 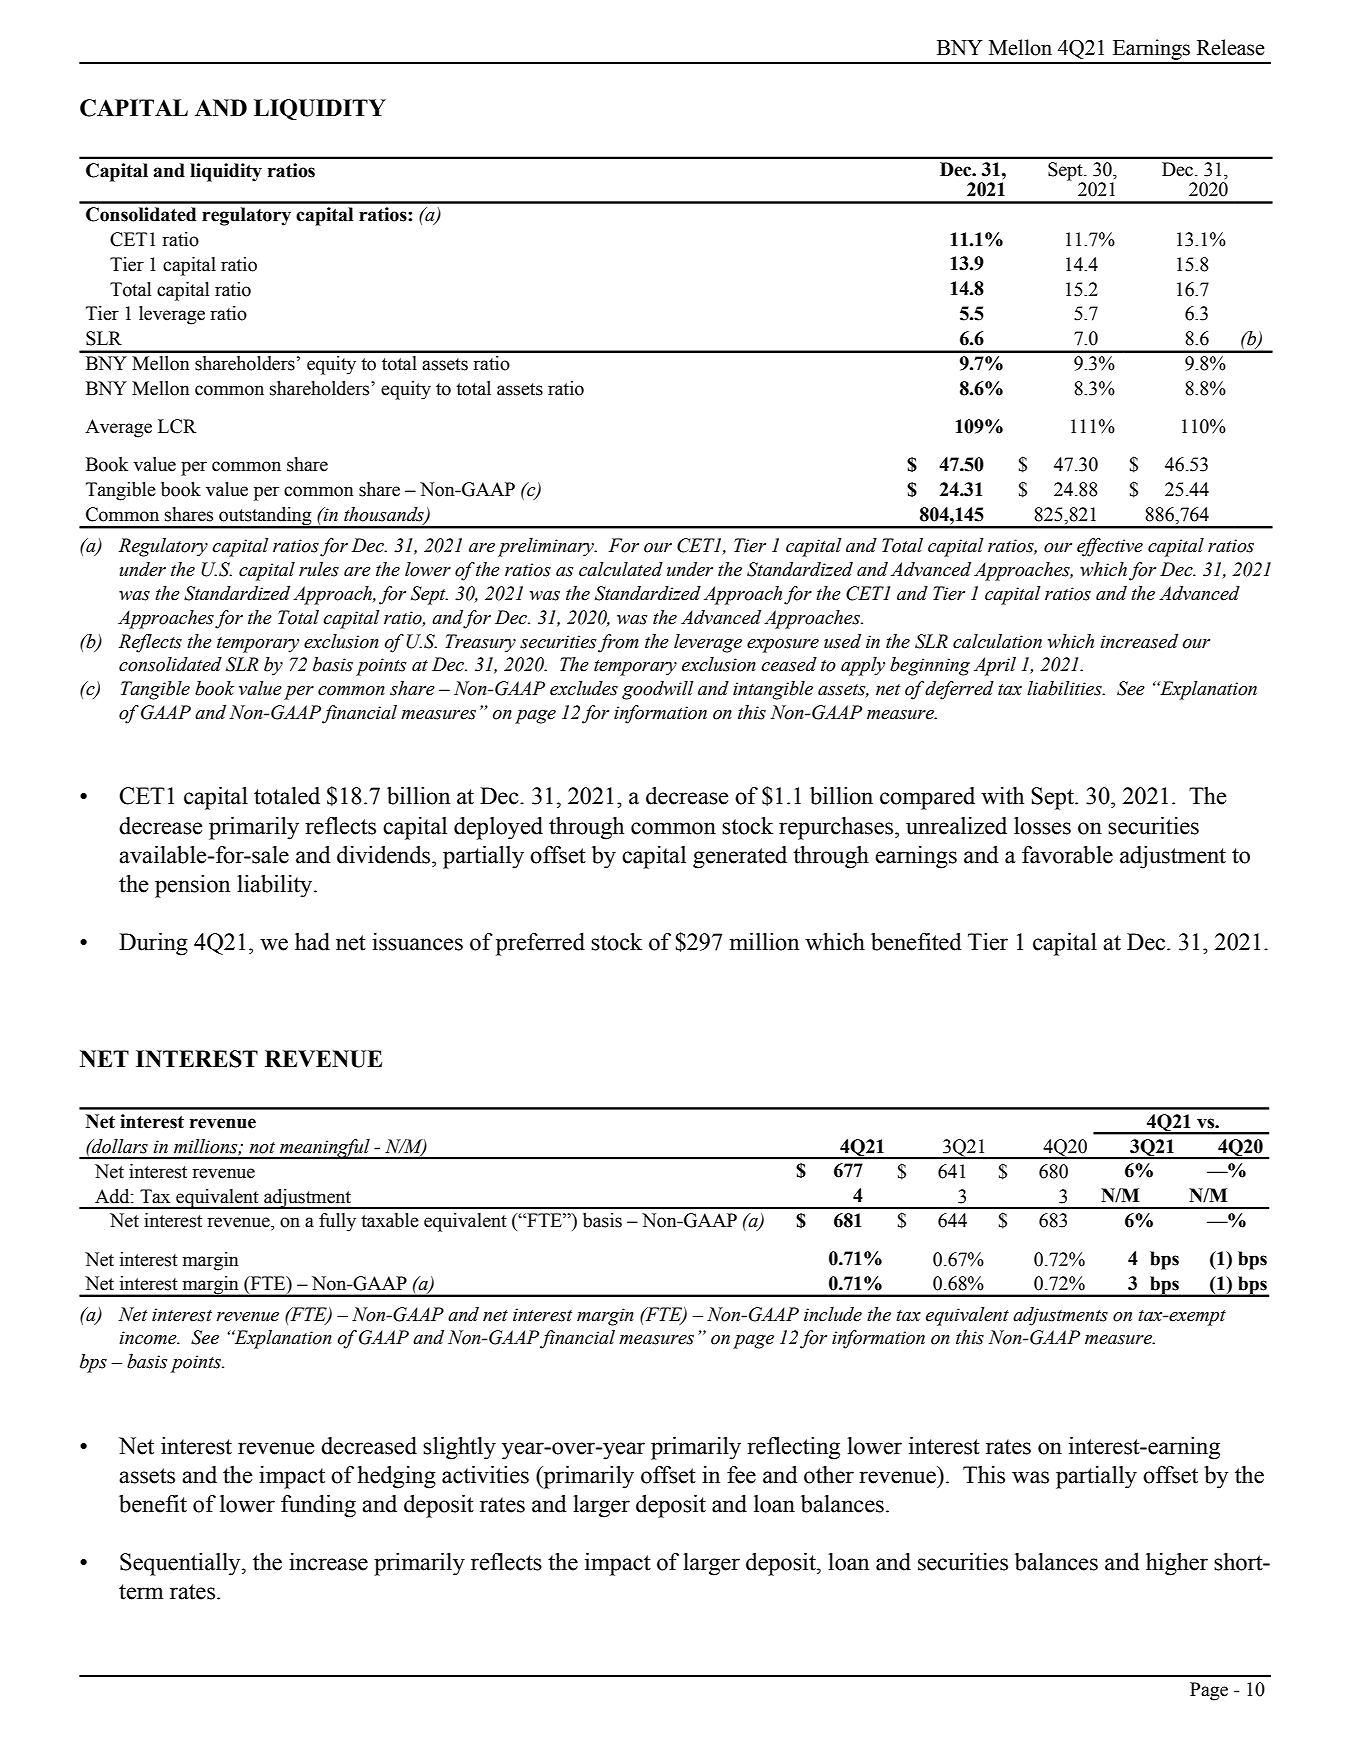 I want to click on include, so click(x=833, y=1314).
